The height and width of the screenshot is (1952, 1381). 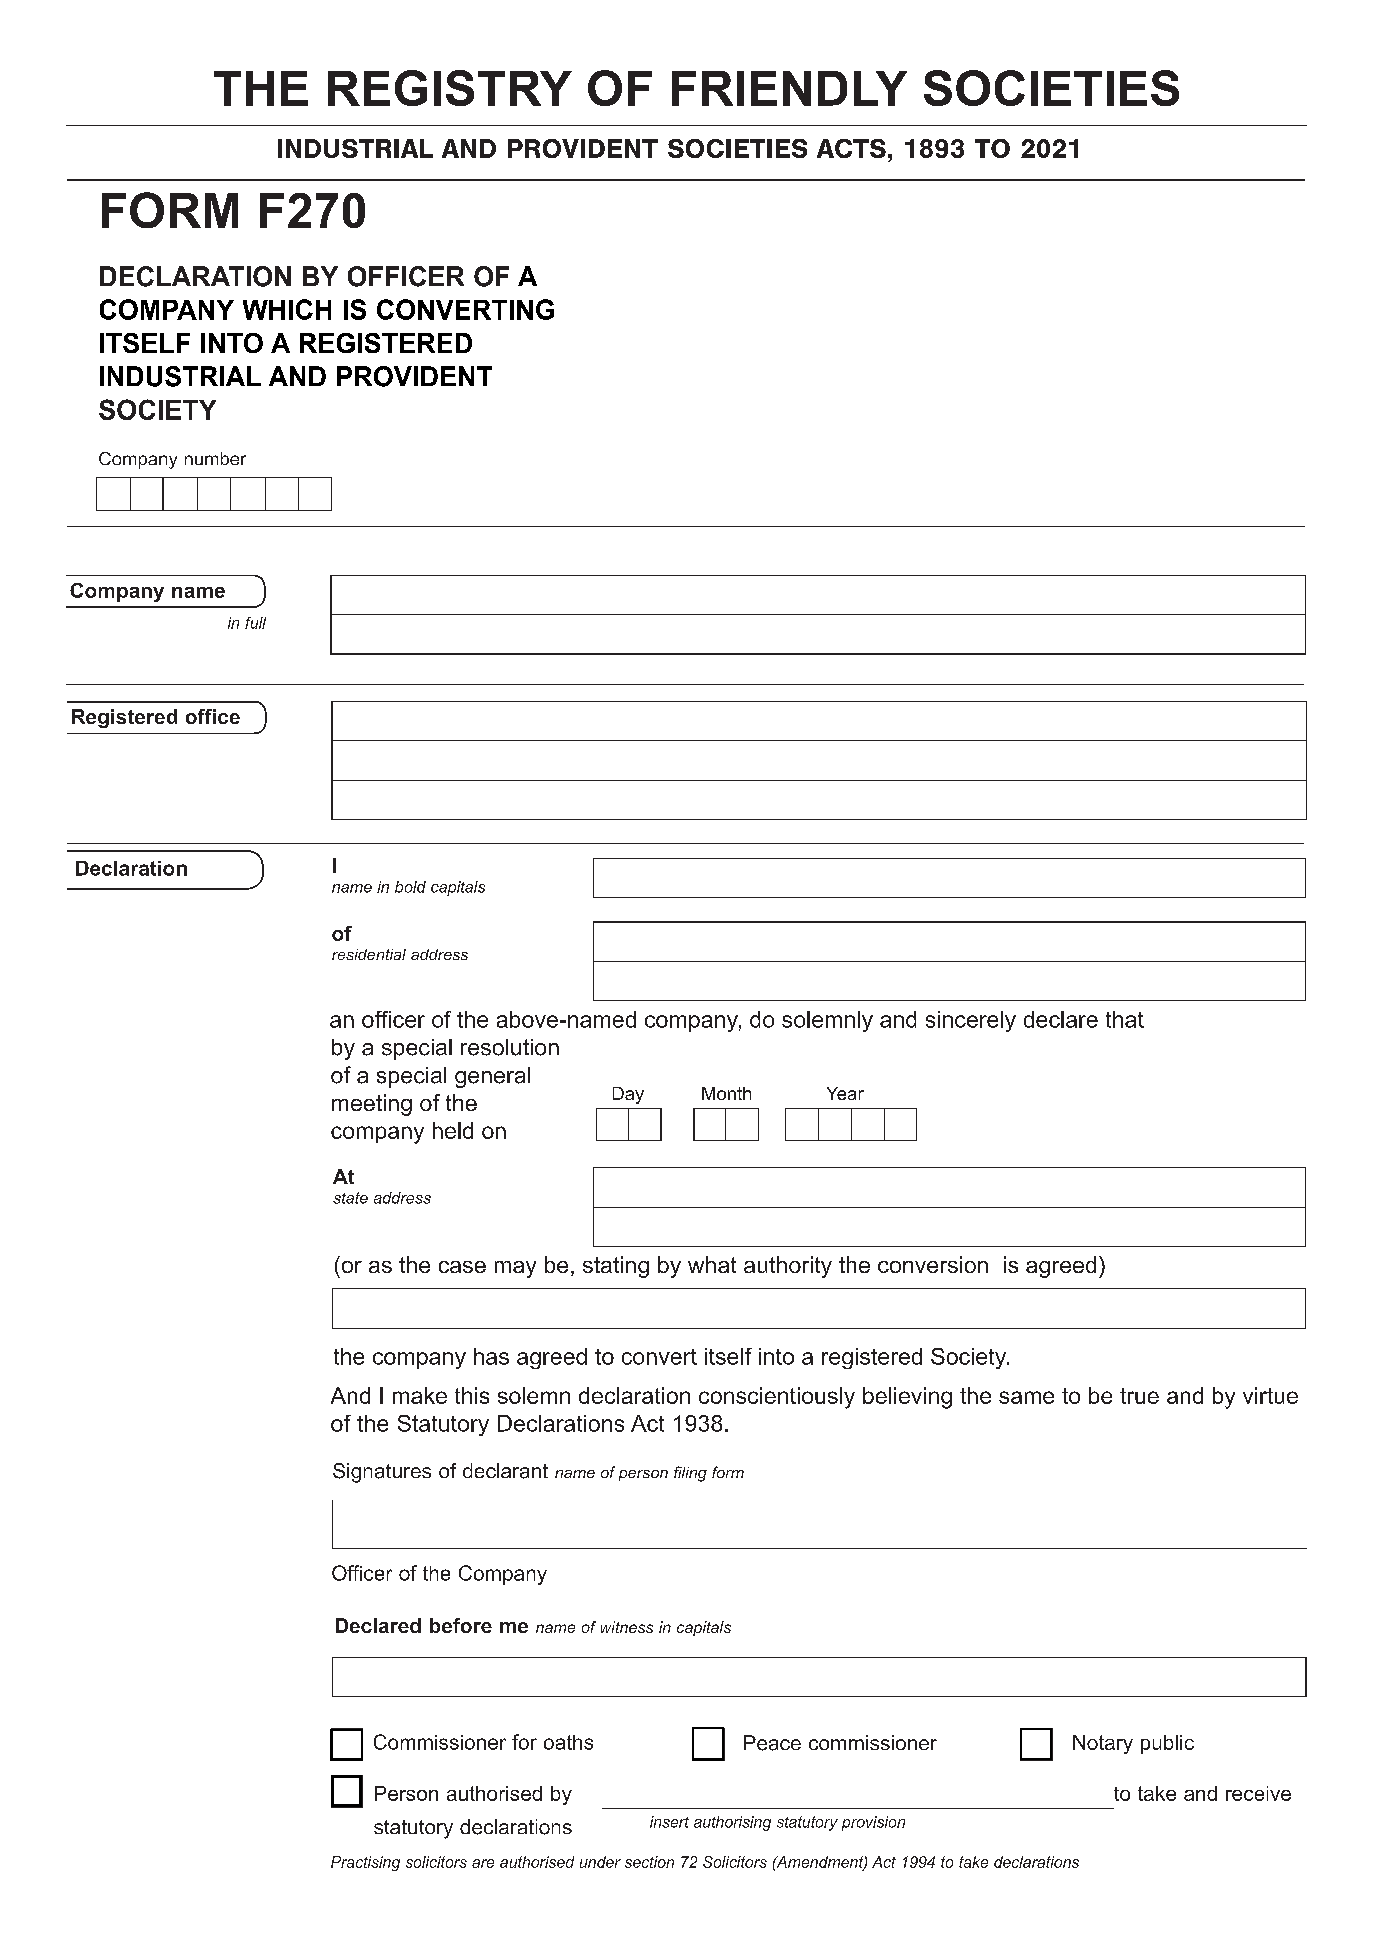 What do you see at coordinates (1125, 1019) in the screenshot?
I see `that` at bounding box center [1125, 1019].
